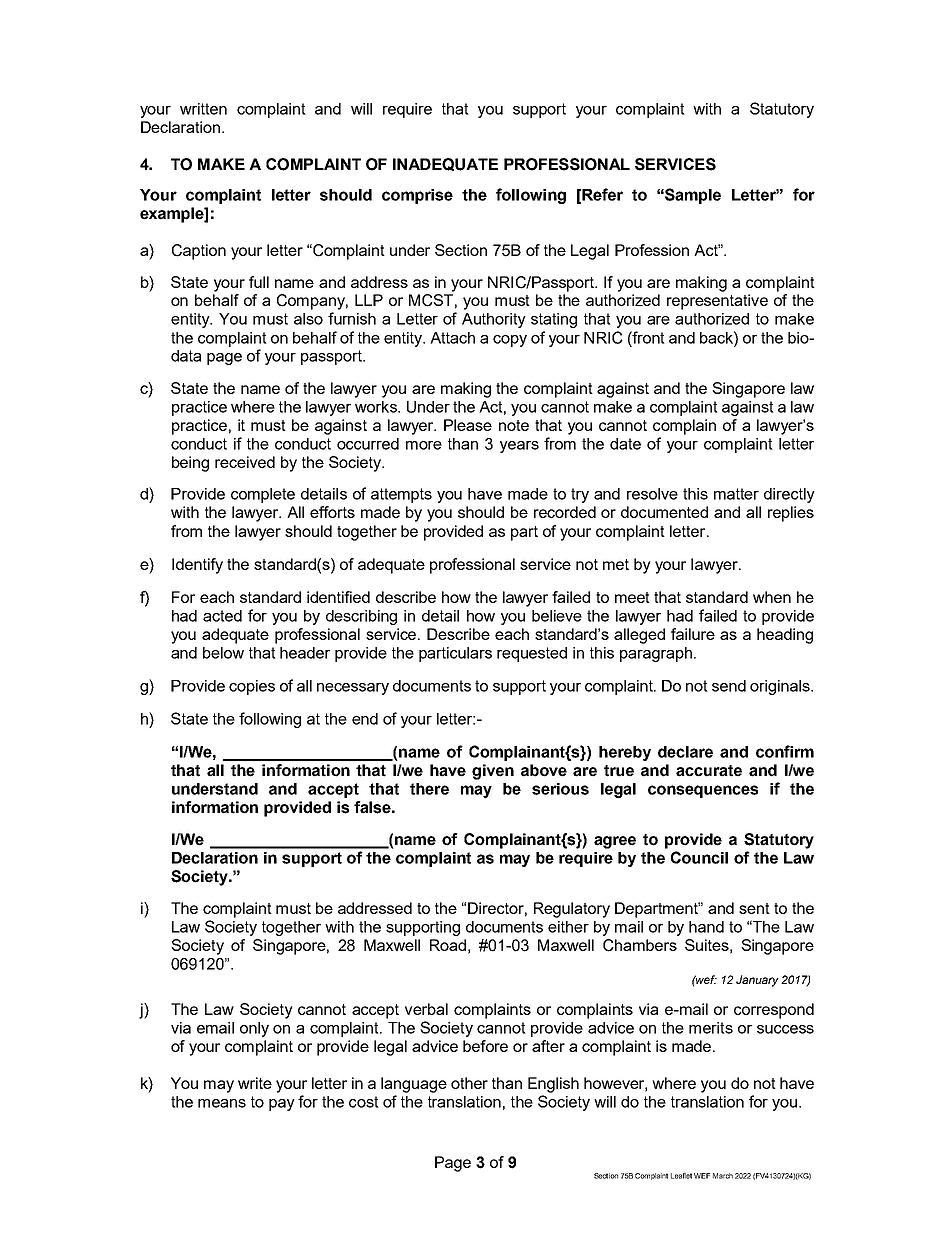 The width and height of the page is (952, 1233). Describe the element at coordinates (723, 1176) in the page. I see `March` at that location.
